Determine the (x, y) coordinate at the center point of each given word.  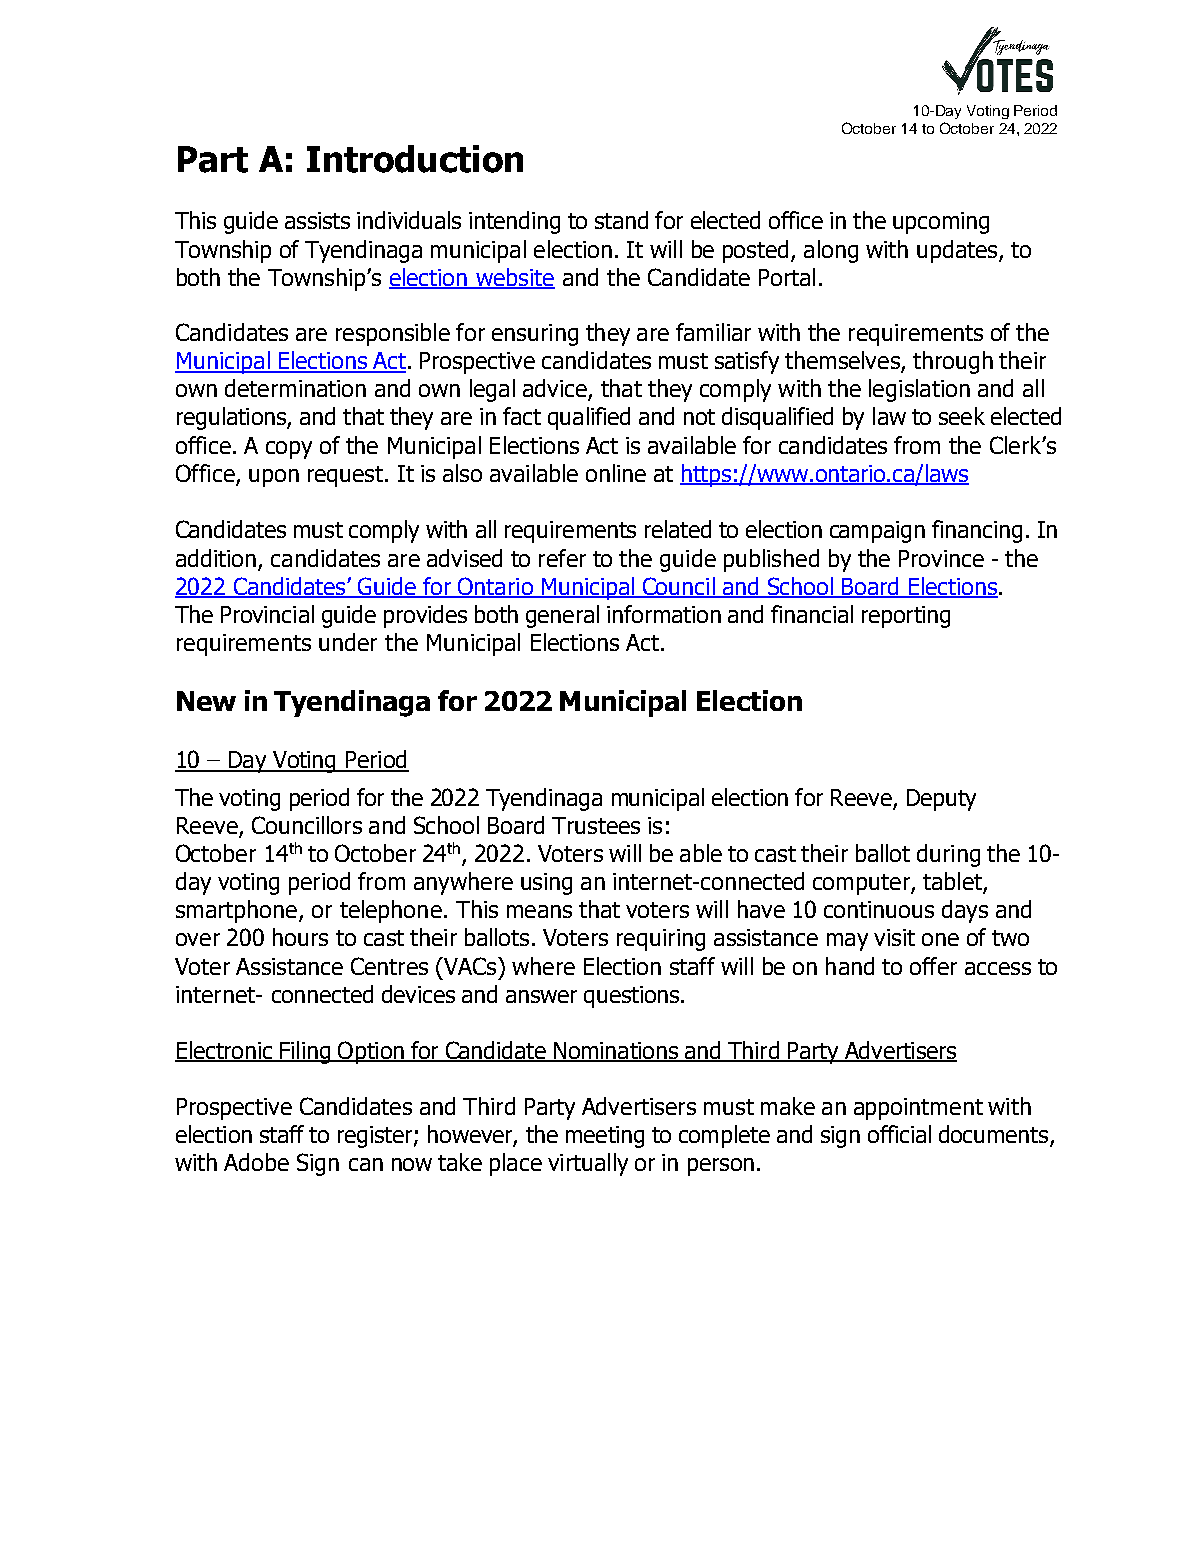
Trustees (596, 825)
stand (621, 220)
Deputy (941, 800)
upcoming (941, 223)
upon (274, 478)
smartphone (236, 911)
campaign (877, 532)
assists (317, 220)
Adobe (256, 1162)
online (616, 473)
